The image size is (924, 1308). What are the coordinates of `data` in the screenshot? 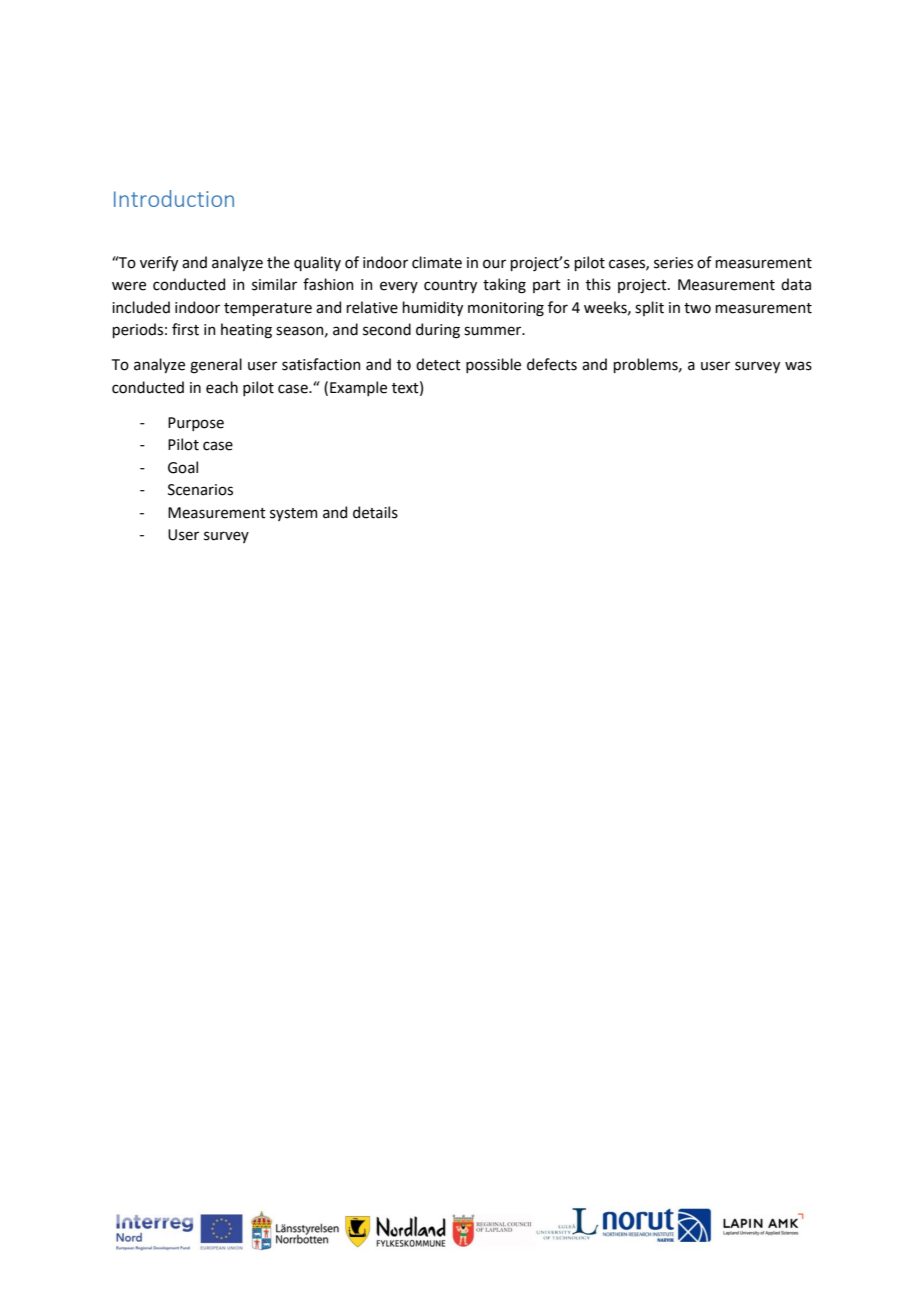 It's located at (796, 284).
